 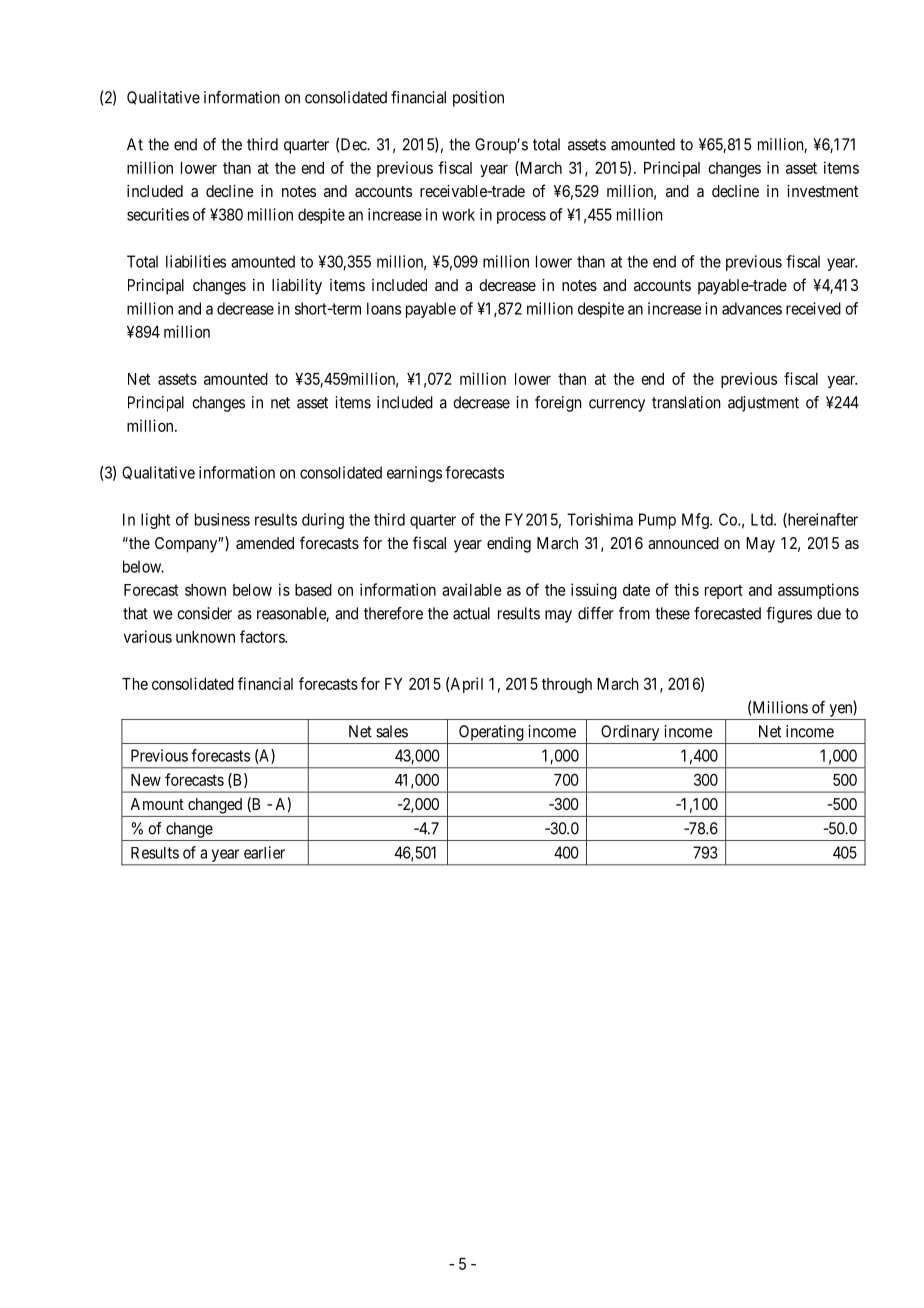 I want to click on figures, so click(x=789, y=615).
